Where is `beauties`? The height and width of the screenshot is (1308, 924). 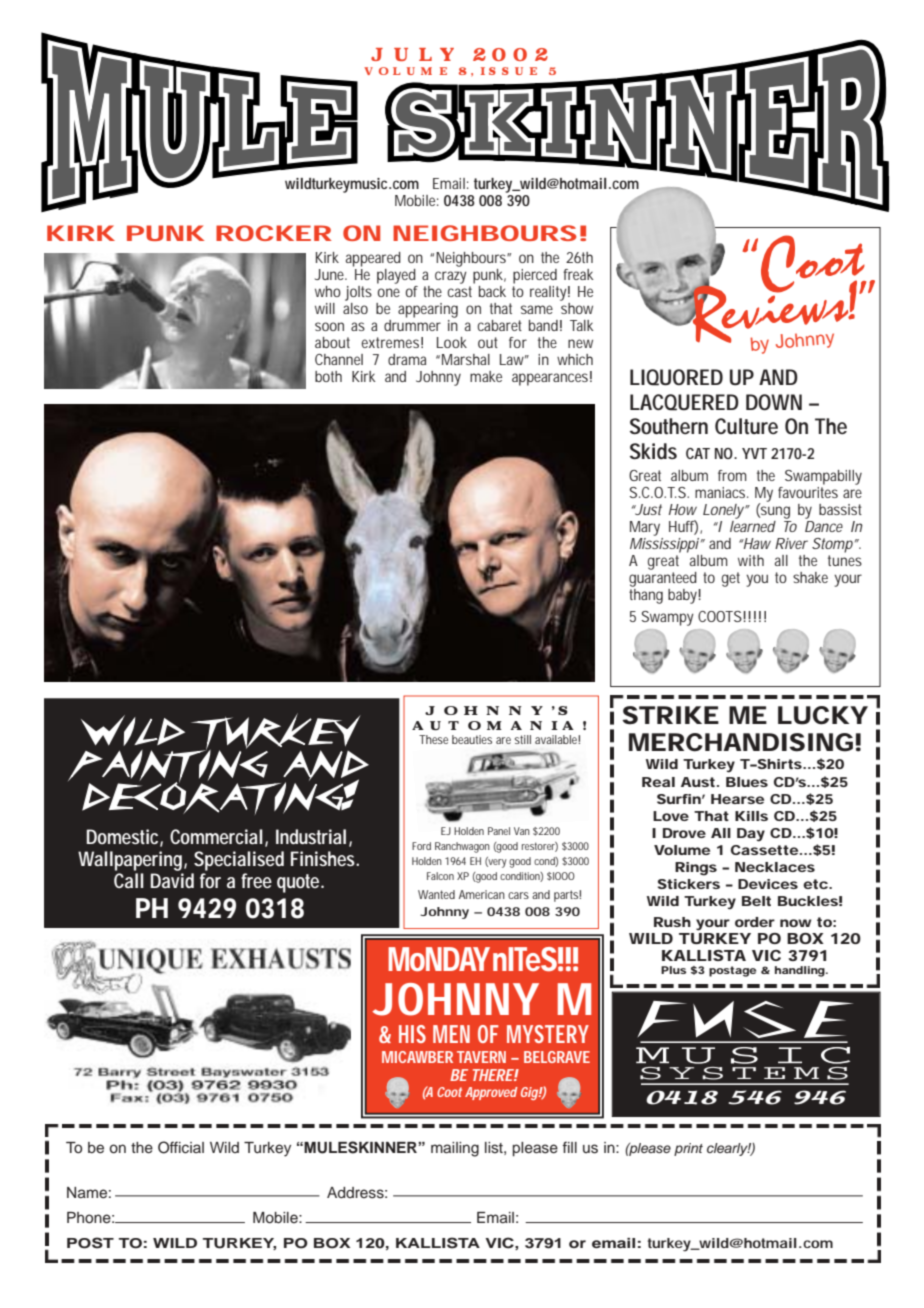
beauties is located at coordinates (472, 739).
